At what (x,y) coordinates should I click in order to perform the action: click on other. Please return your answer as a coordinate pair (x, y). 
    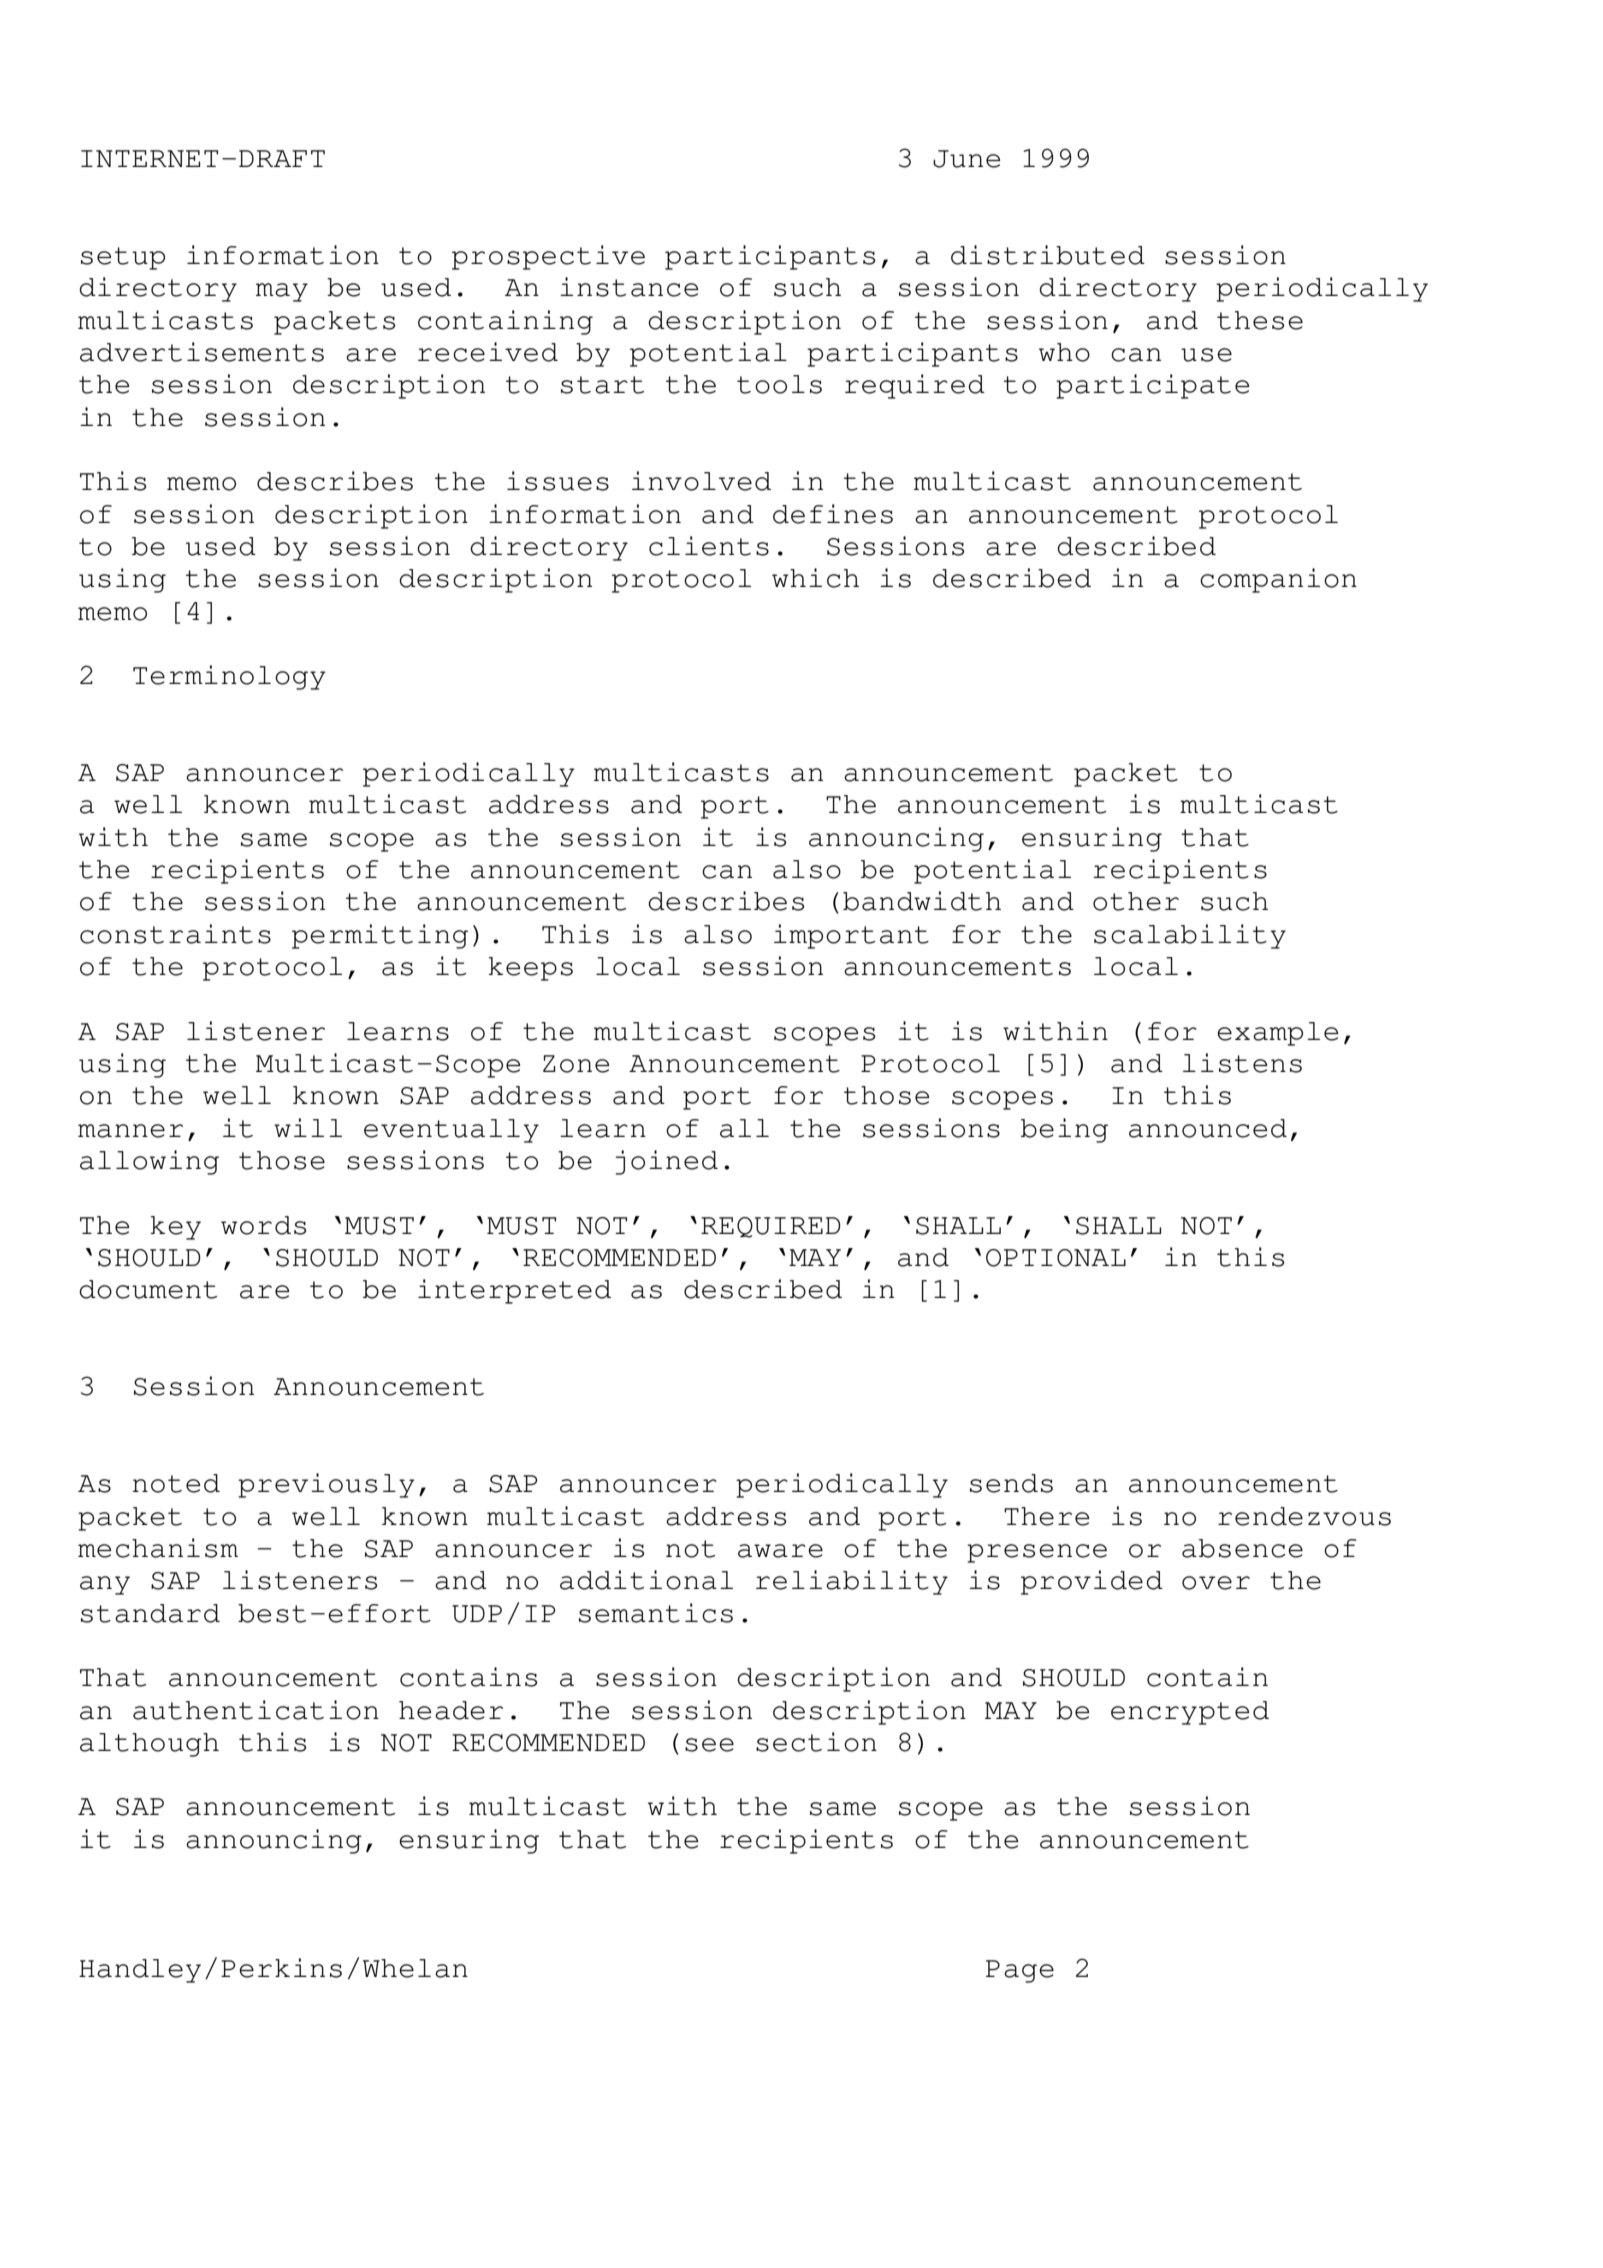
    Looking at the image, I should click on (1136, 901).
